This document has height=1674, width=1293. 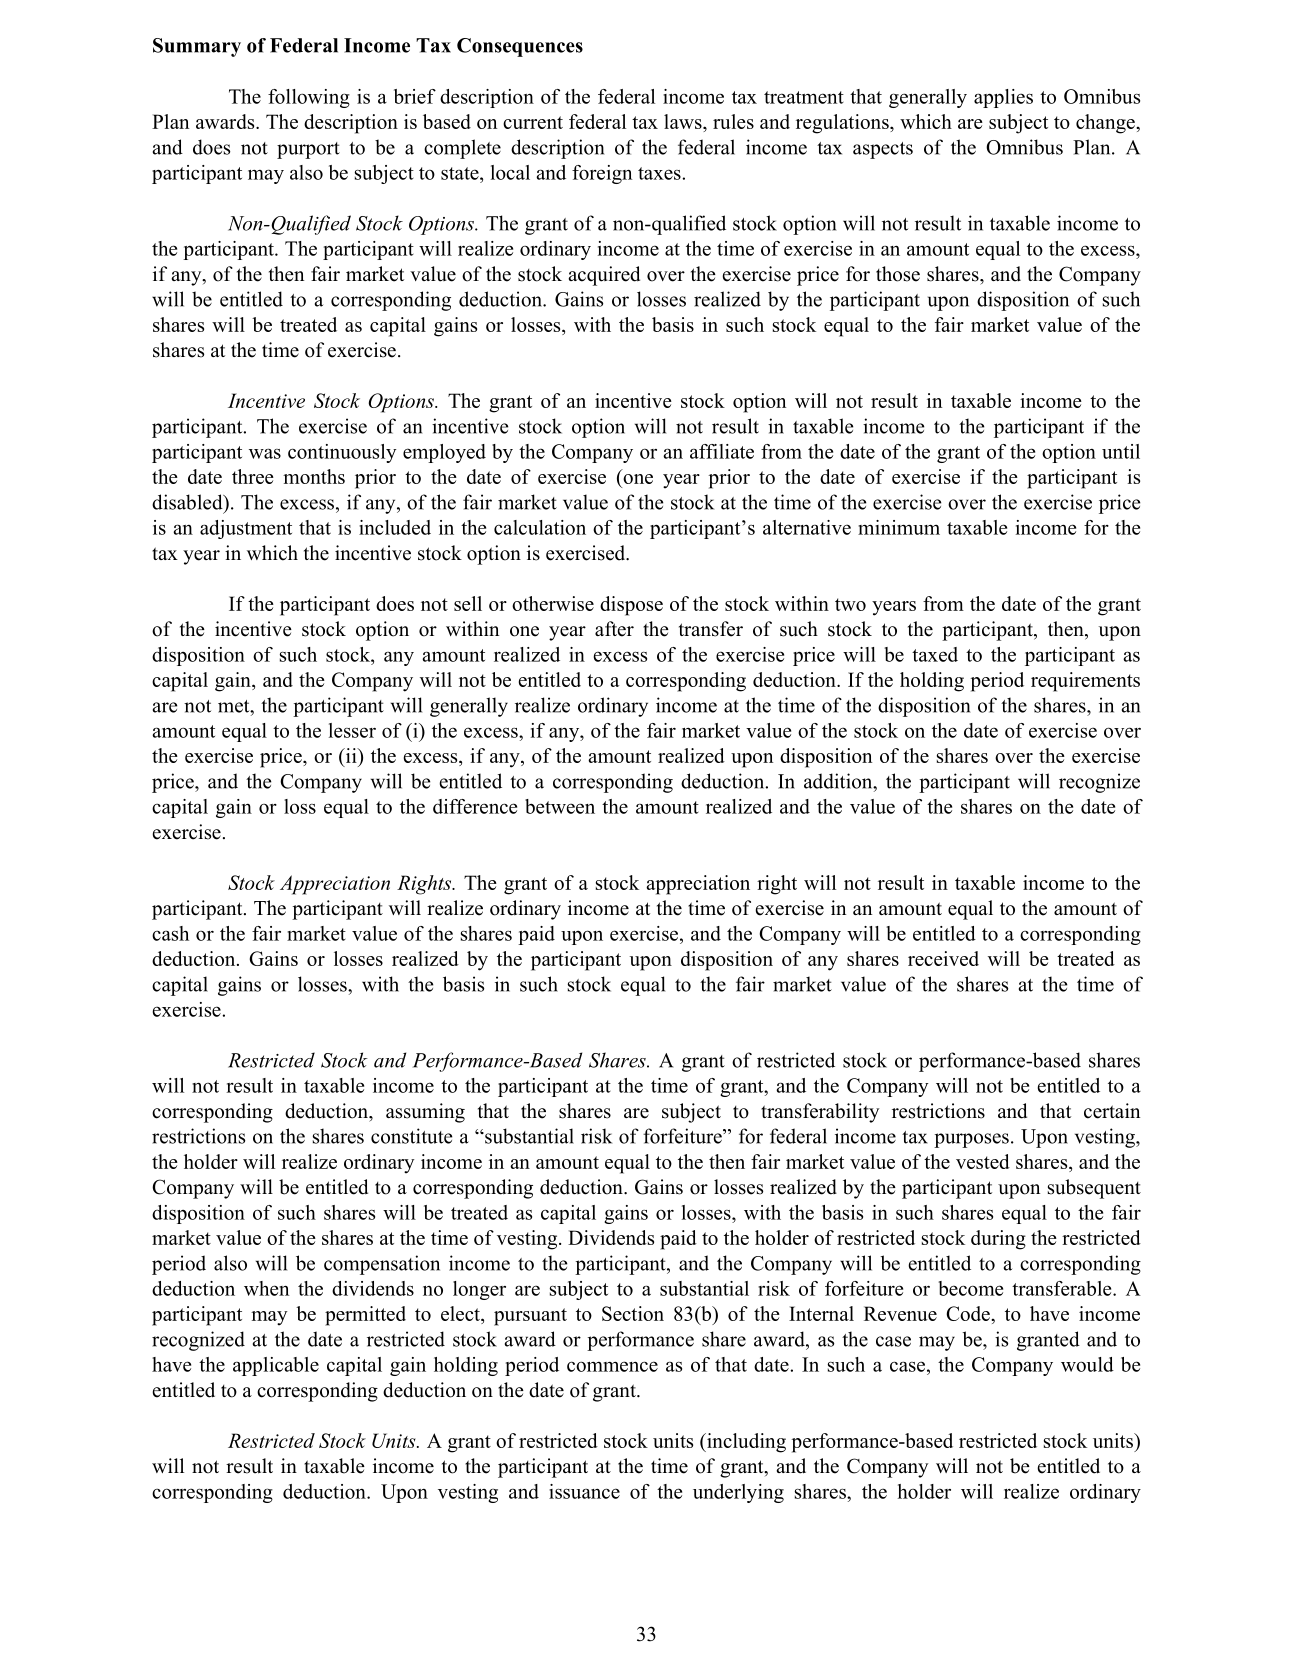 I want to click on applicable, so click(x=276, y=1366).
